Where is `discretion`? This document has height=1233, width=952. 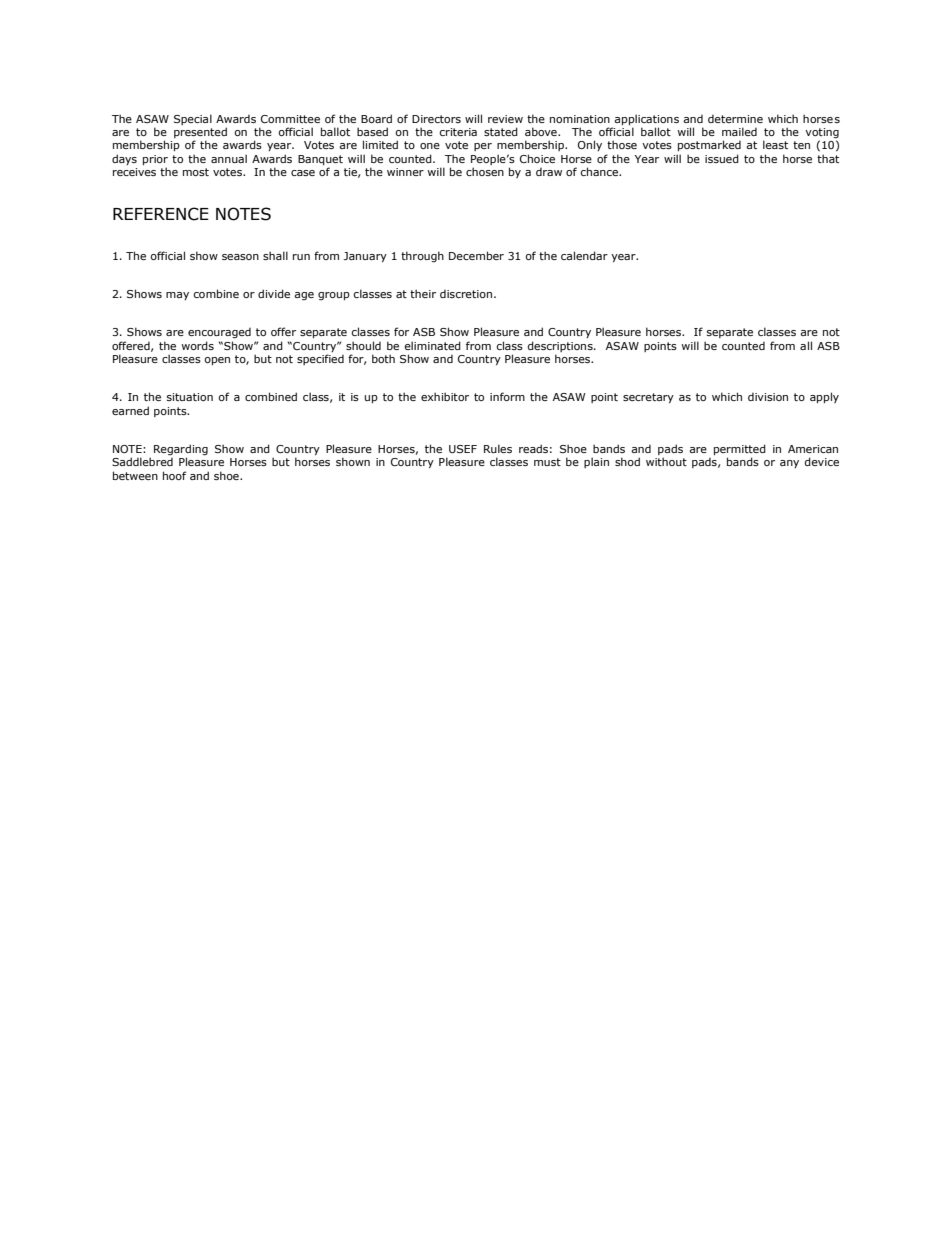 discretion is located at coordinates (467, 294).
